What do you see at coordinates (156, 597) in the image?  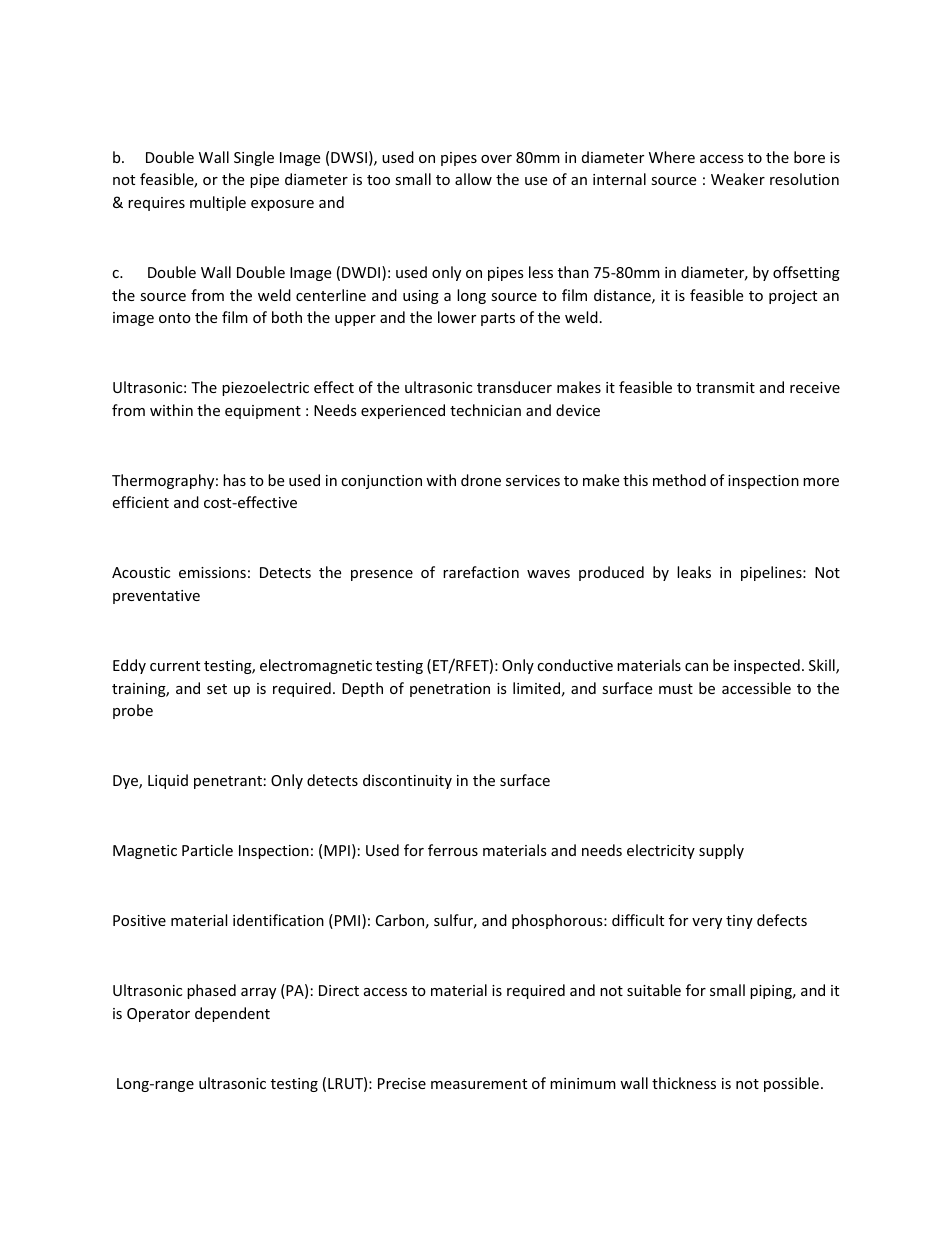 I see `preventative` at bounding box center [156, 597].
